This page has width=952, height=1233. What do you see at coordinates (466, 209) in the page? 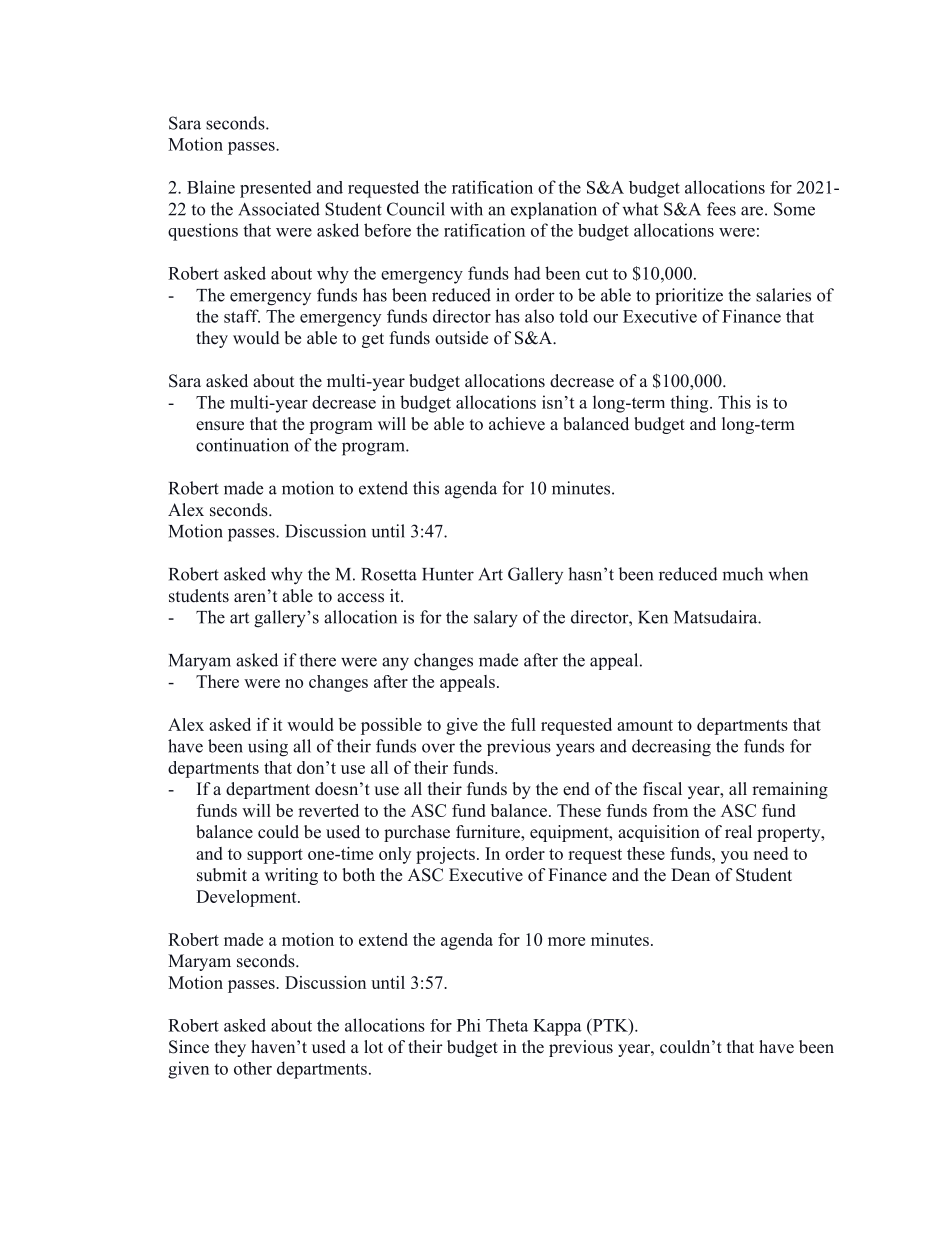
I see `with` at bounding box center [466, 209].
